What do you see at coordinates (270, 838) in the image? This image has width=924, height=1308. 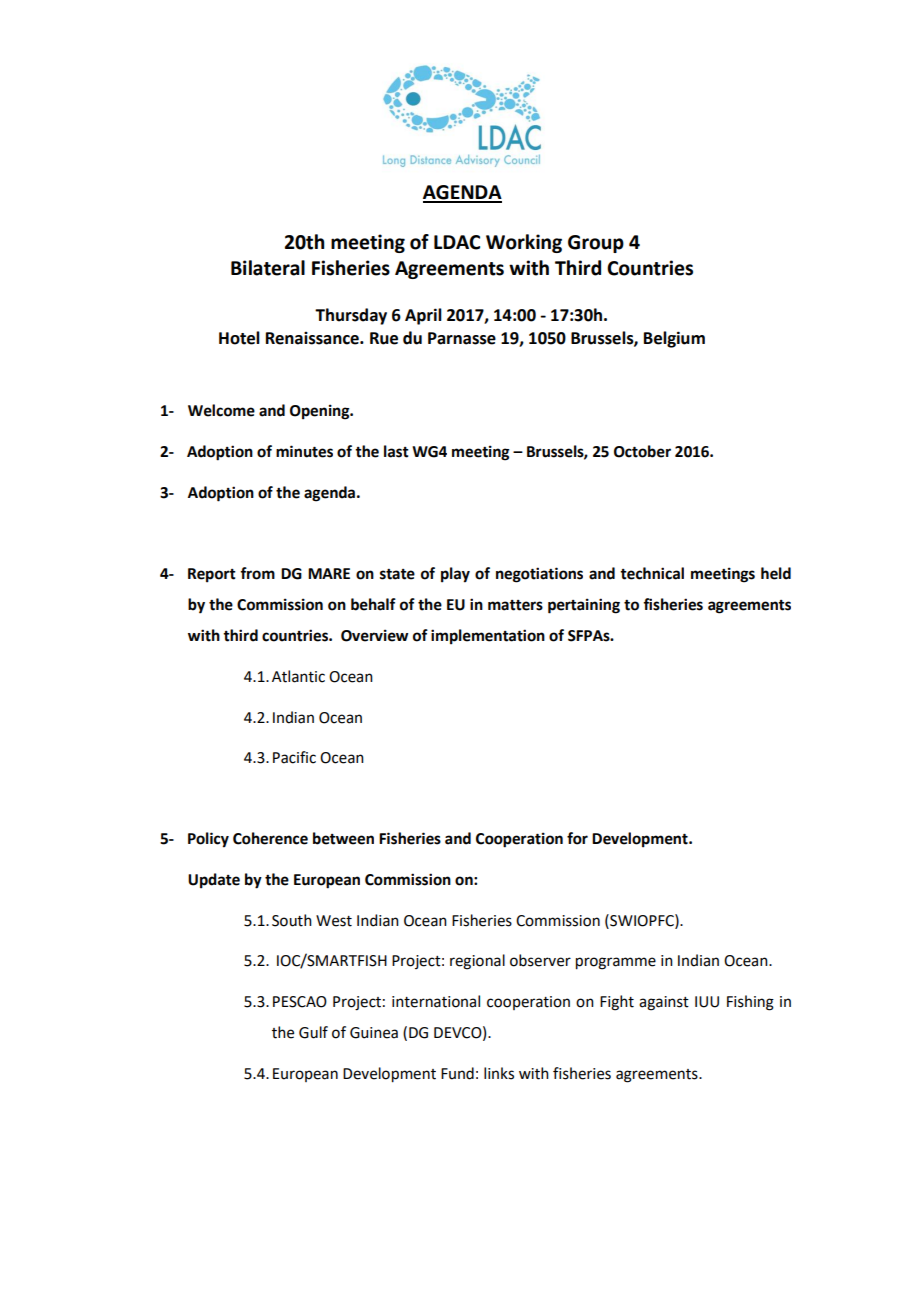 I see `Coherence` at bounding box center [270, 838].
